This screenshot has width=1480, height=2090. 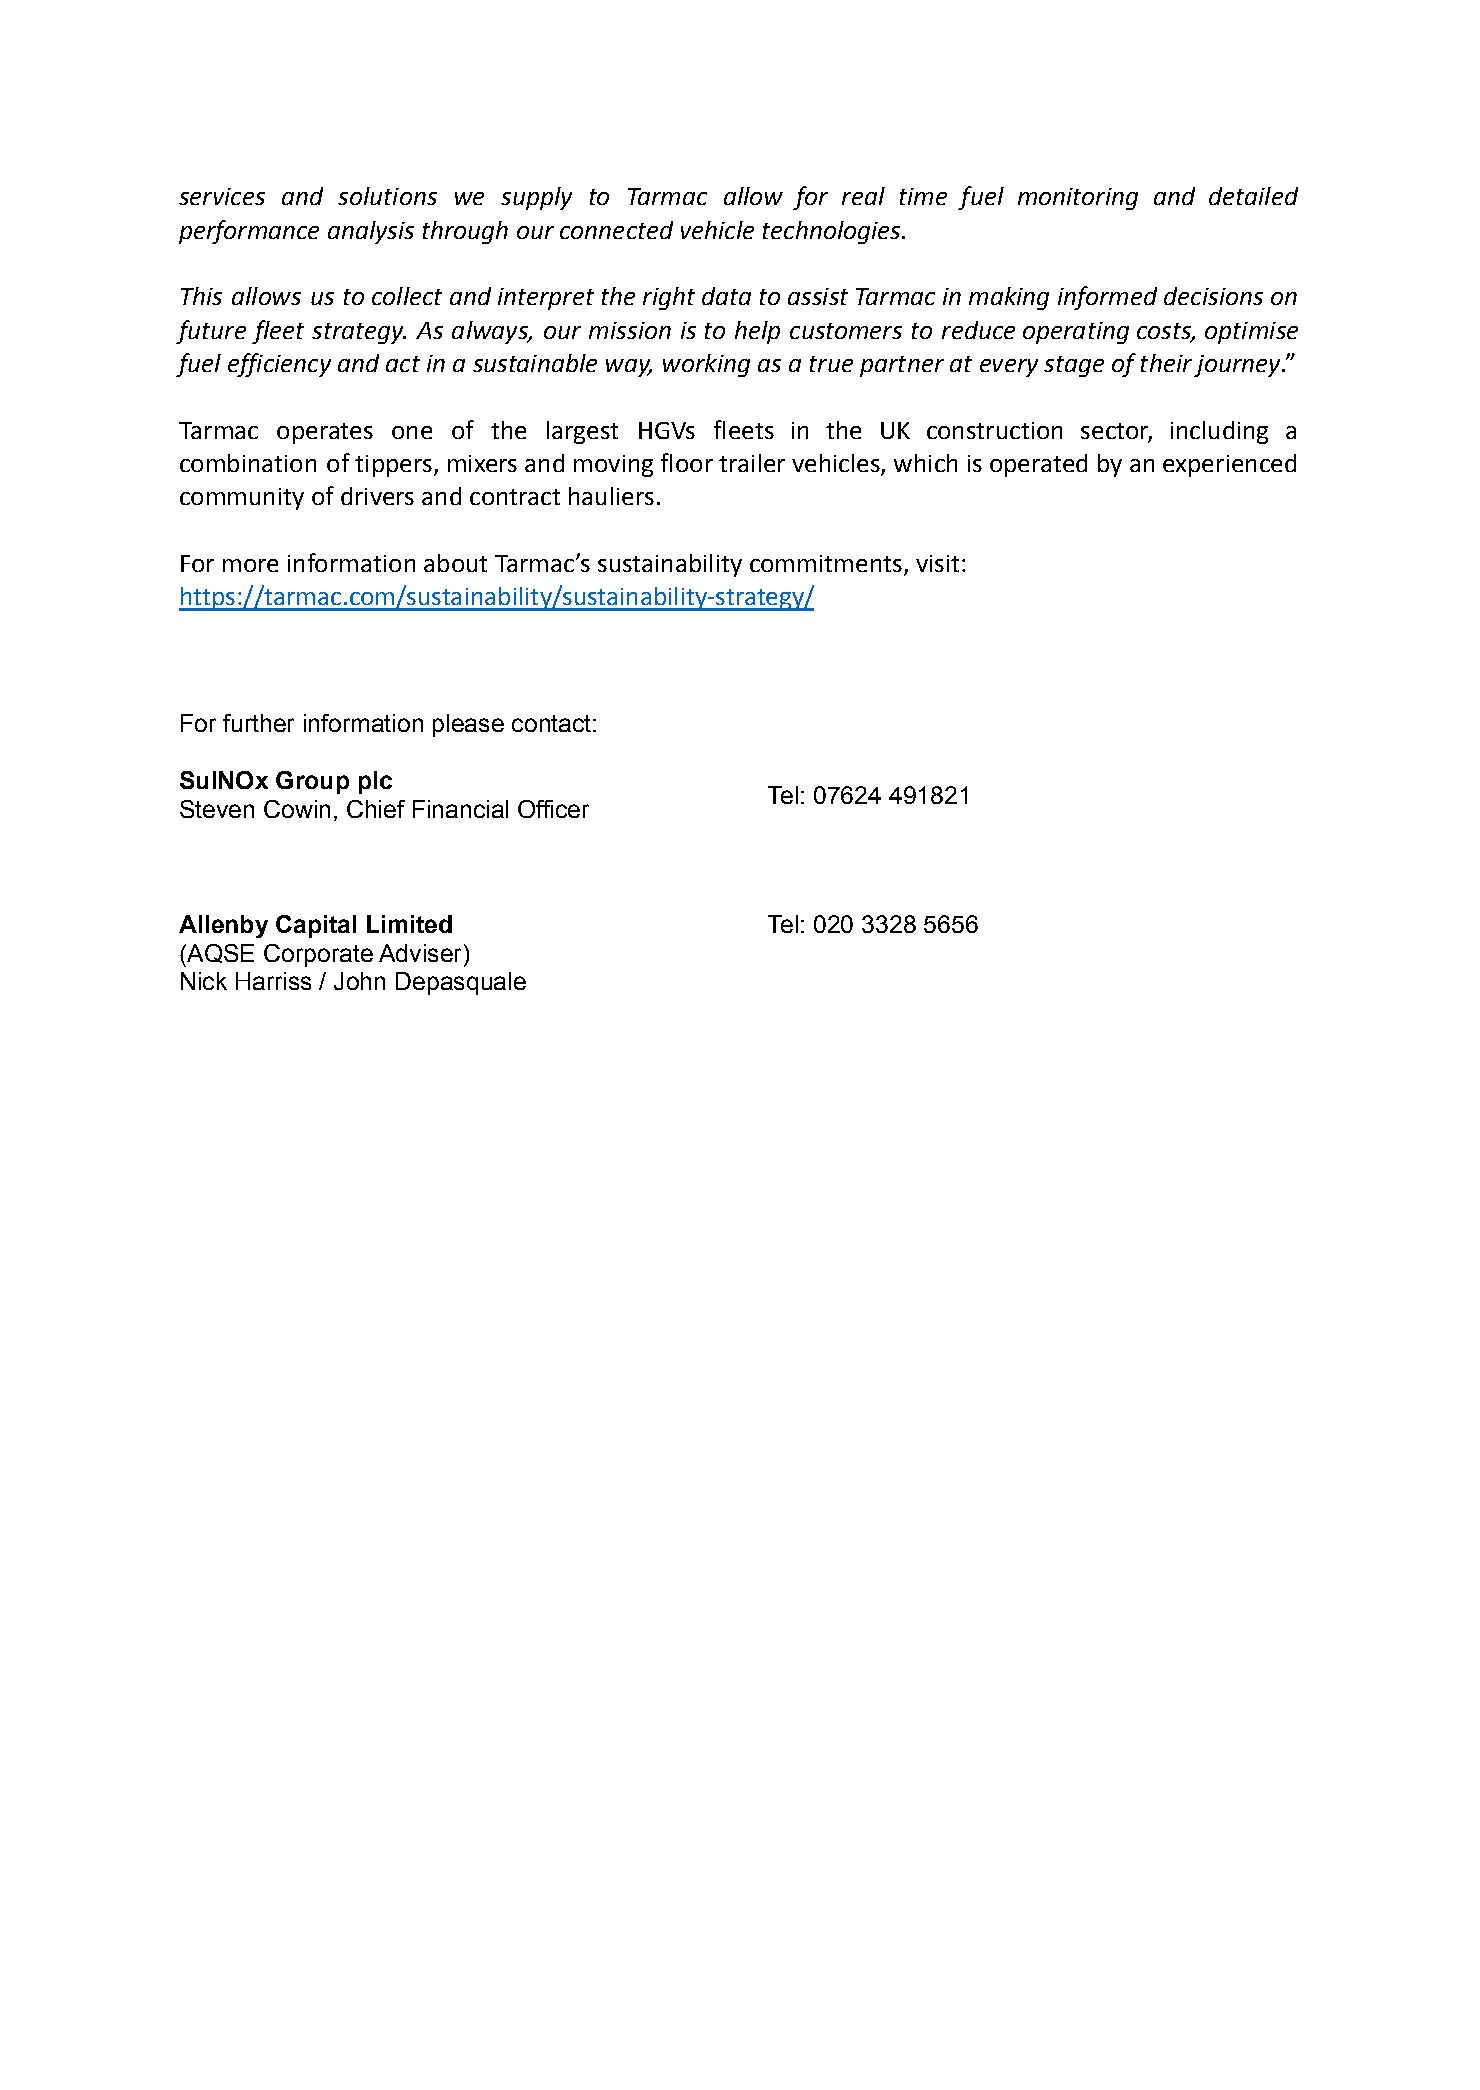 I want to click on Depasquale, so click(x=461, y=983).
